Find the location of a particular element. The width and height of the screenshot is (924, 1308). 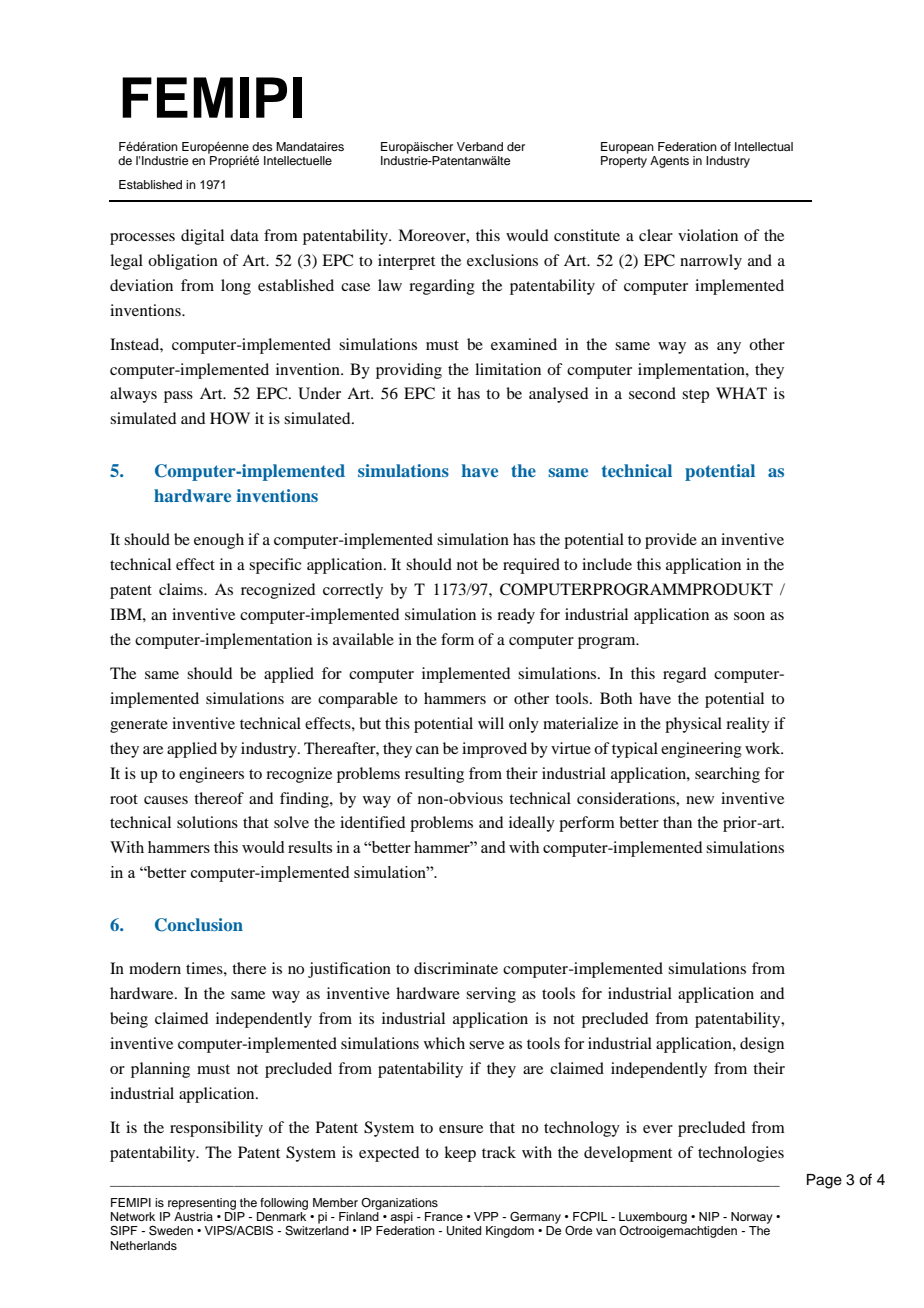

VPP is located at coordinates (486, 1216).
